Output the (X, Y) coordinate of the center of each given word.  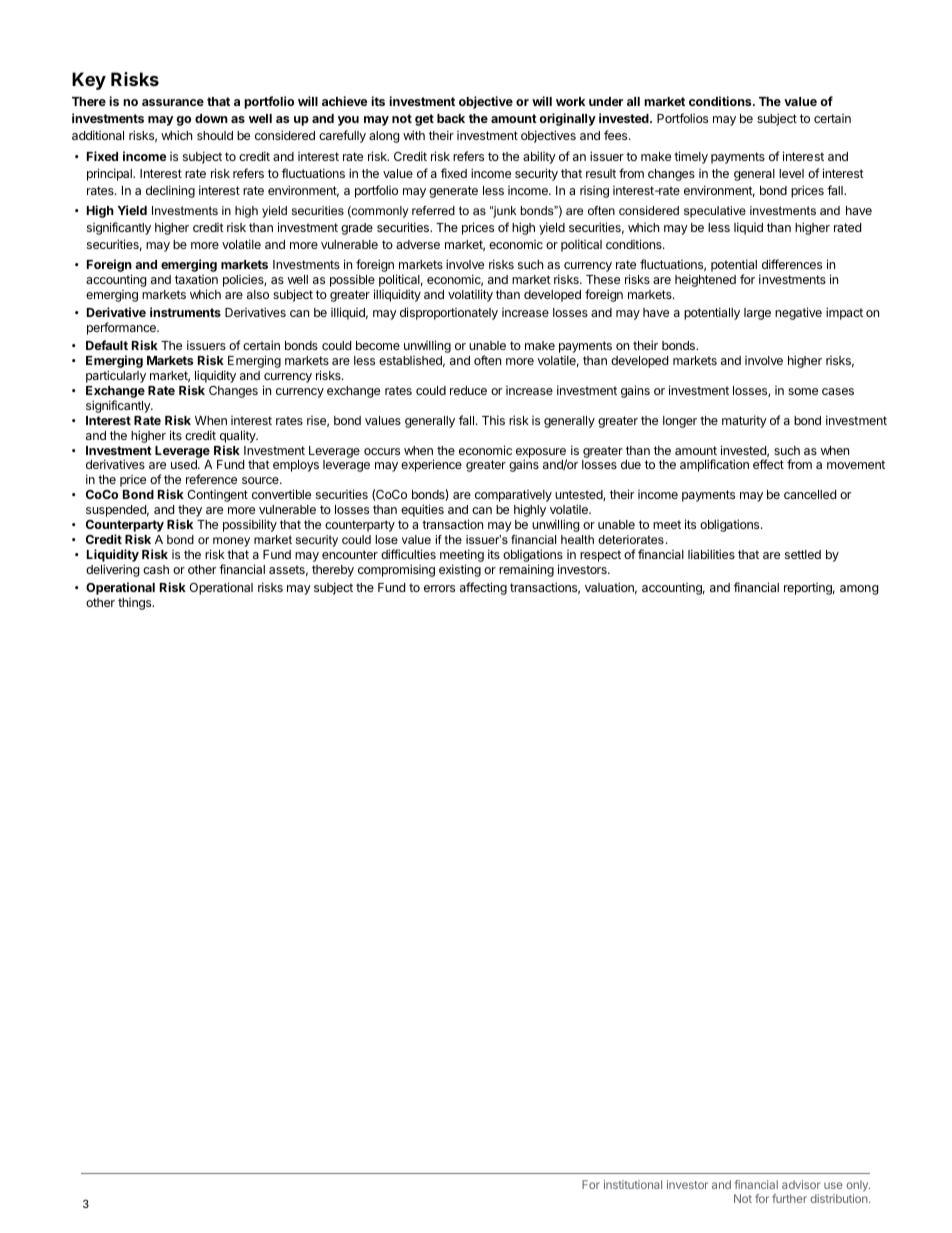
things (136, 604)
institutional (633, 1184)
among (859, 590)
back (451, 118)
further (789, 1198)
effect (768, 464)
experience (431, 465)
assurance (173, 102)
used (185, 464)
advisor (801, 1184)
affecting (483, 588)
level (791, 173)
